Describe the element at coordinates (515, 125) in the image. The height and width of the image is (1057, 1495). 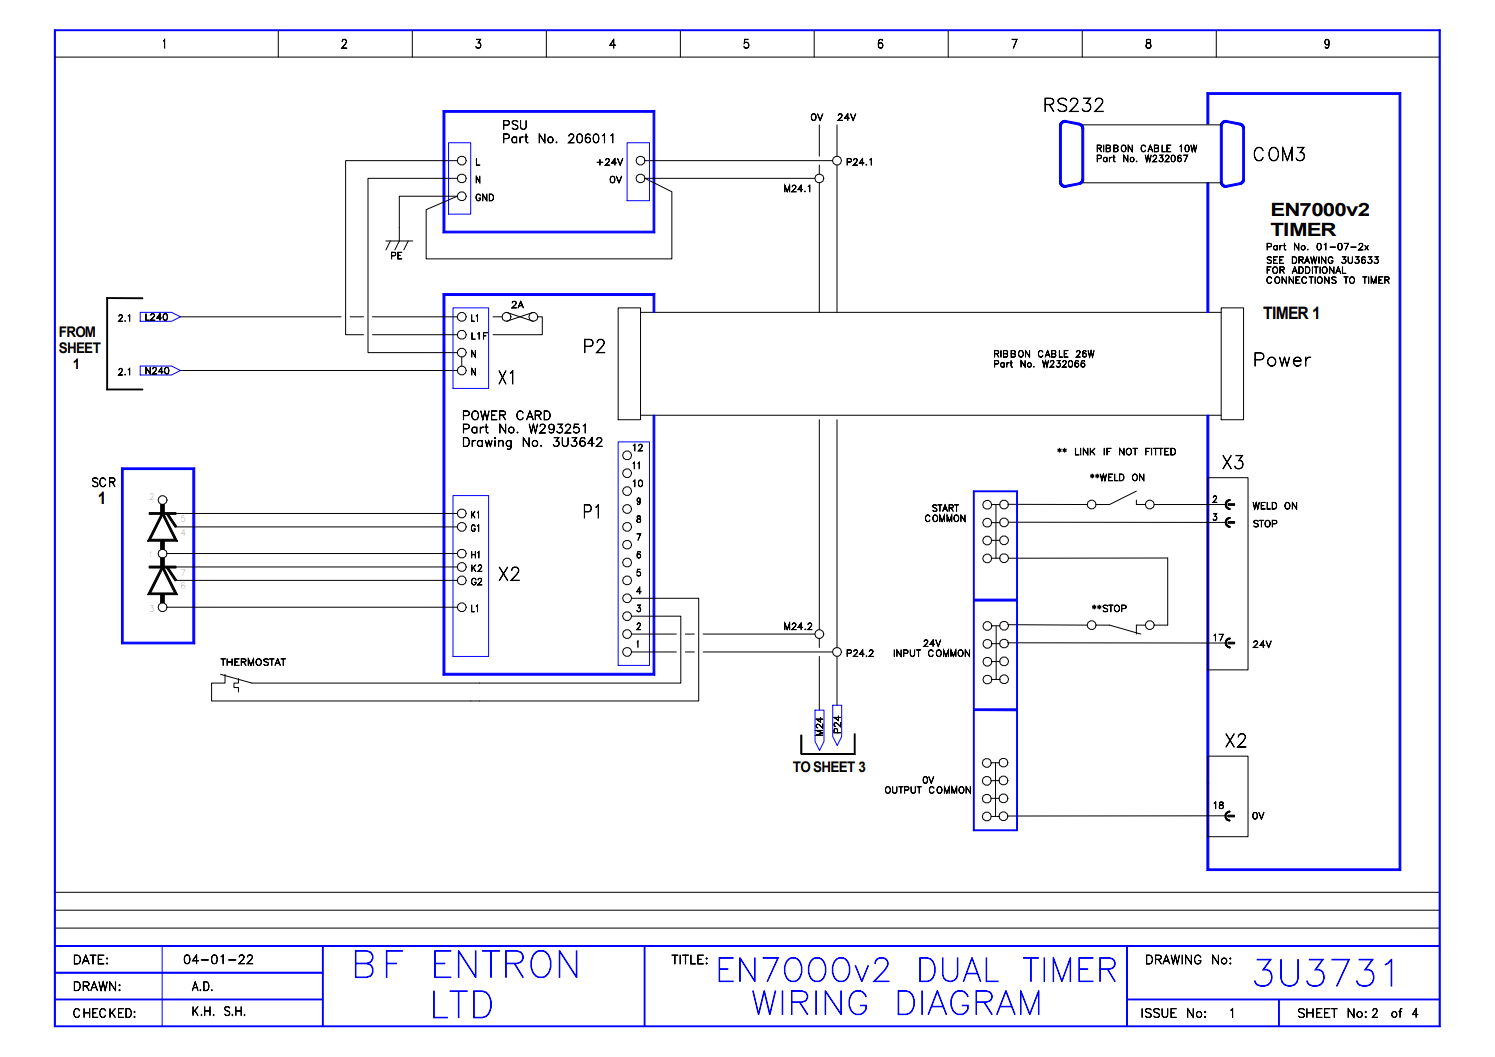
I see `PSU` at that location.
